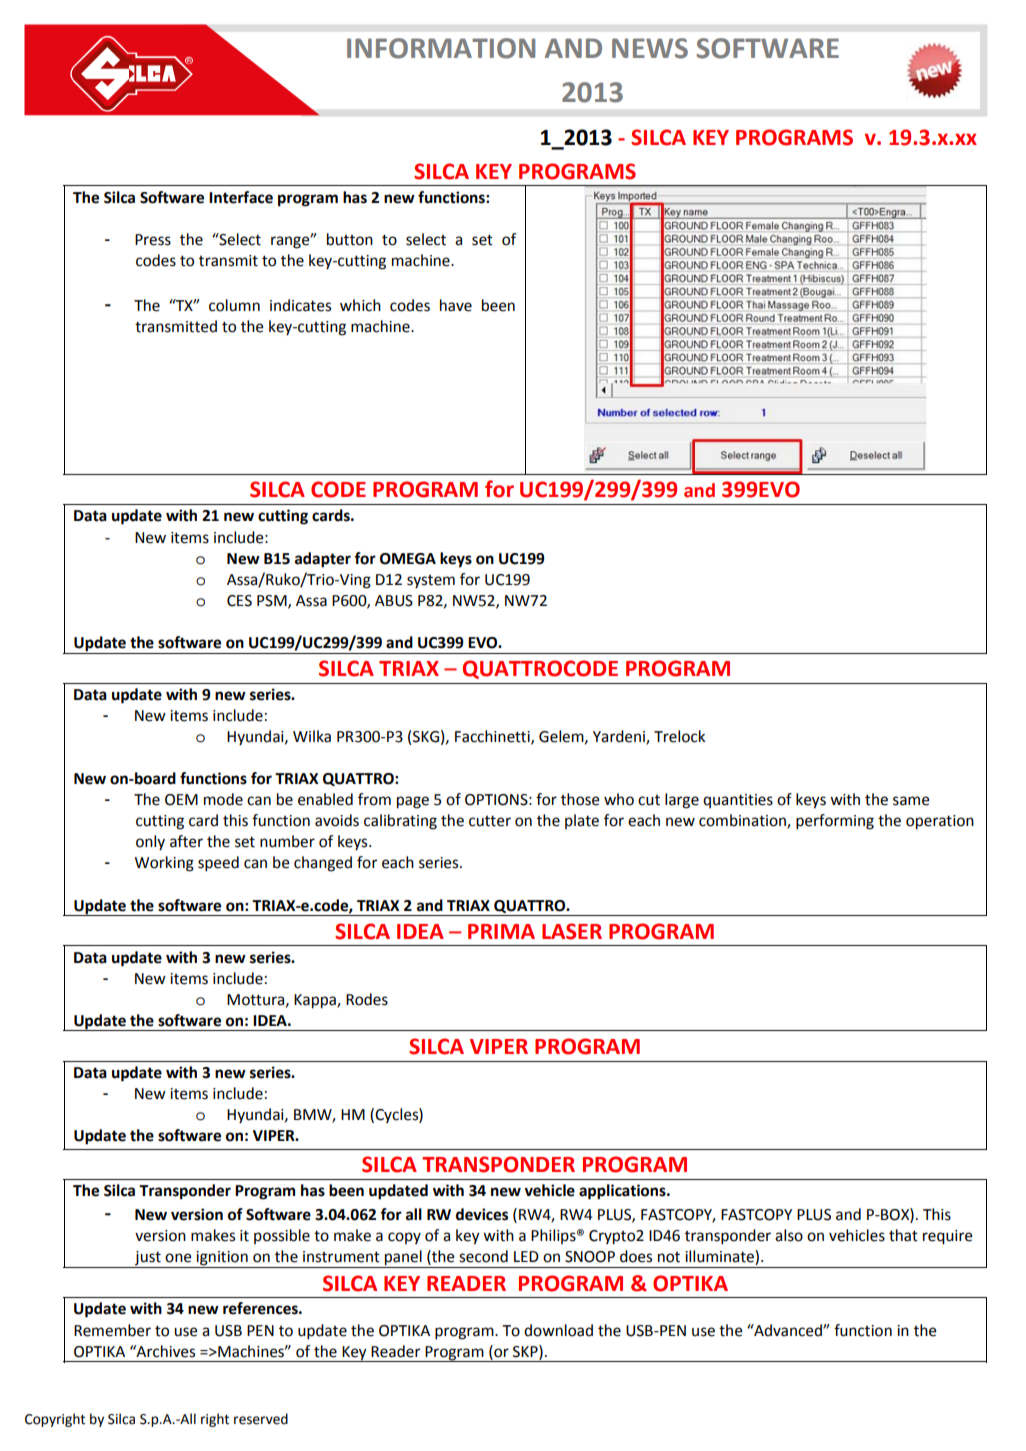 The image size is (1026, 1451). What do you see at coordinates (323, 560) in the screenshot?
I see `adapter` at bounding box center [323, 560].
